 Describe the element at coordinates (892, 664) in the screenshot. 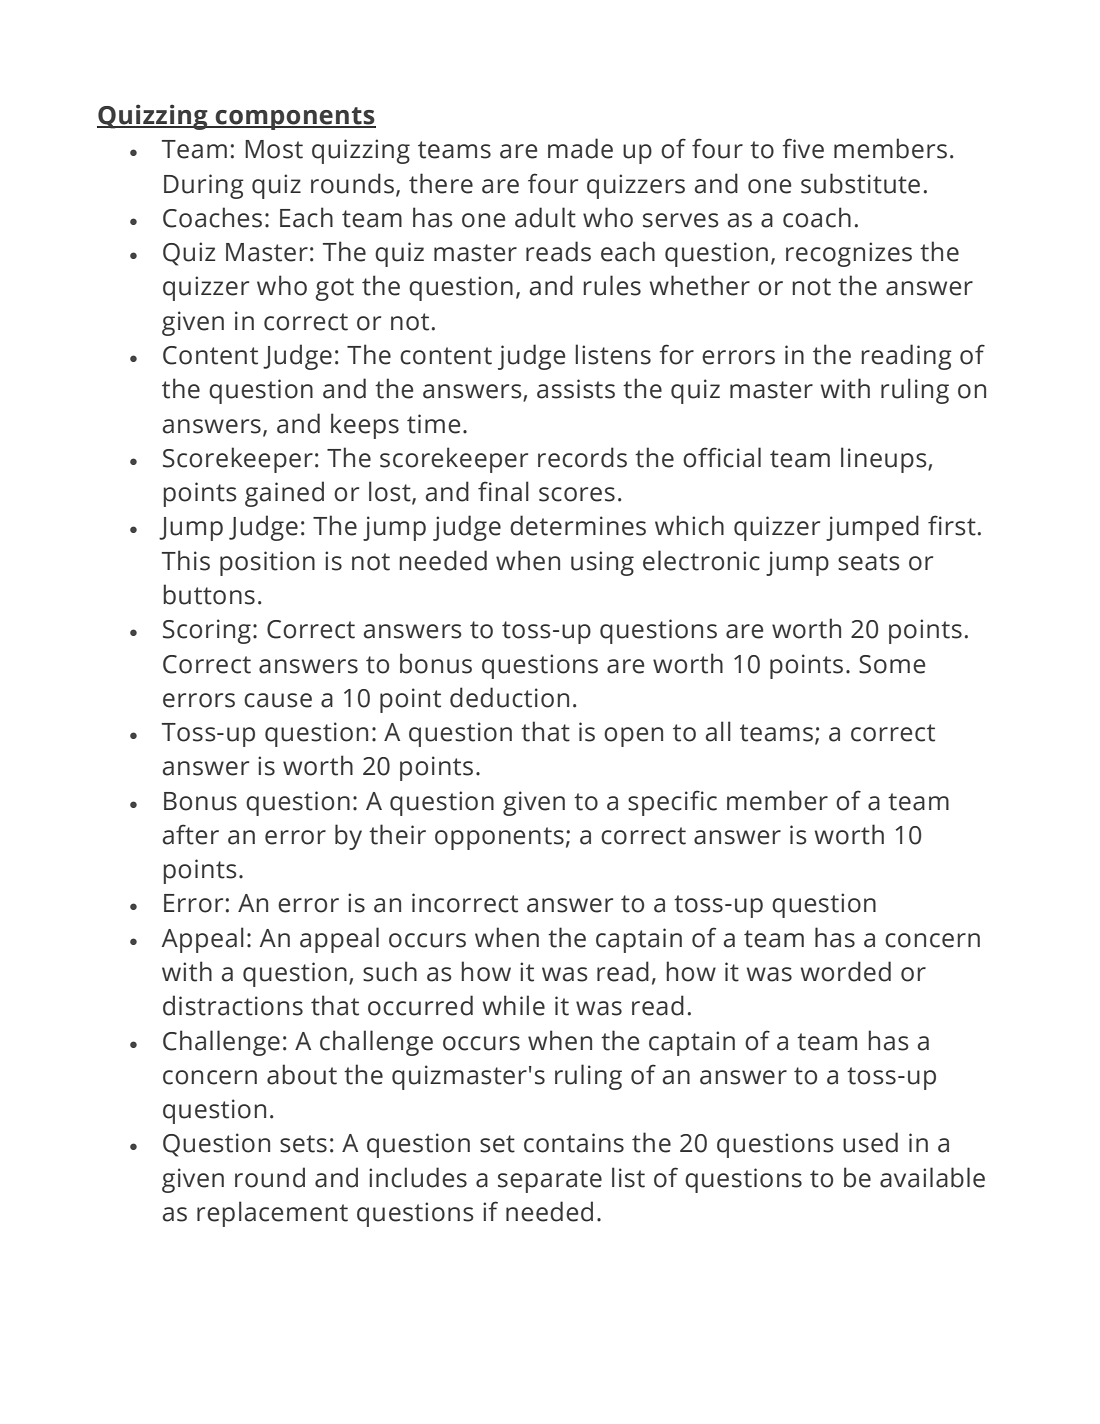

I see `Some` at that location.
